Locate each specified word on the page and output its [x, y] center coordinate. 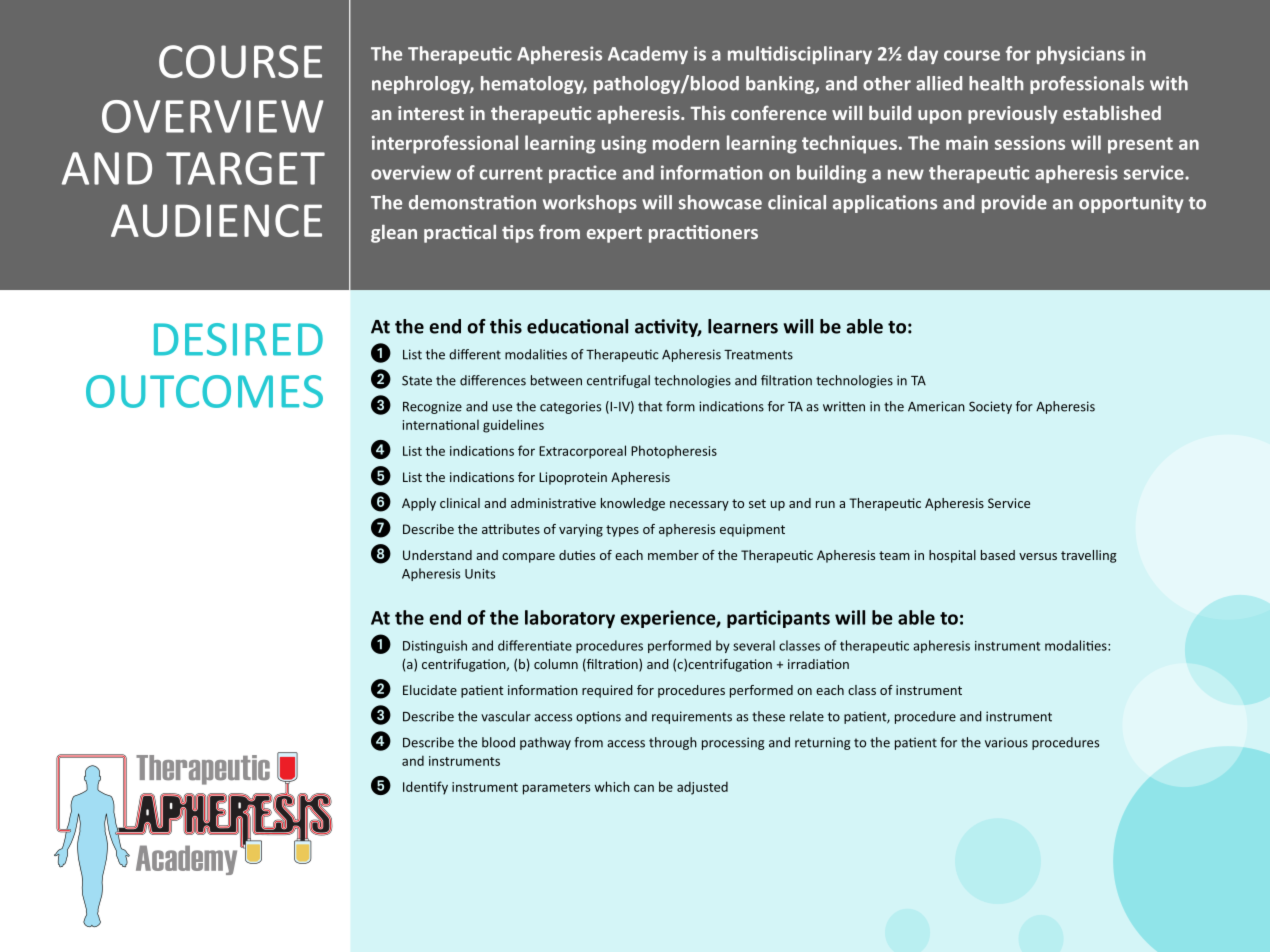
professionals [1087, 85]
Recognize [432, 407]
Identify [425, 788]
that [650, 406]
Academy [648, 55]
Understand [437, 555]
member [673, 555]
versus [1038, 556]
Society [990, 407]
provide [1014, 204]
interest [431, 113]
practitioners [703, 234]
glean [394, 234]
